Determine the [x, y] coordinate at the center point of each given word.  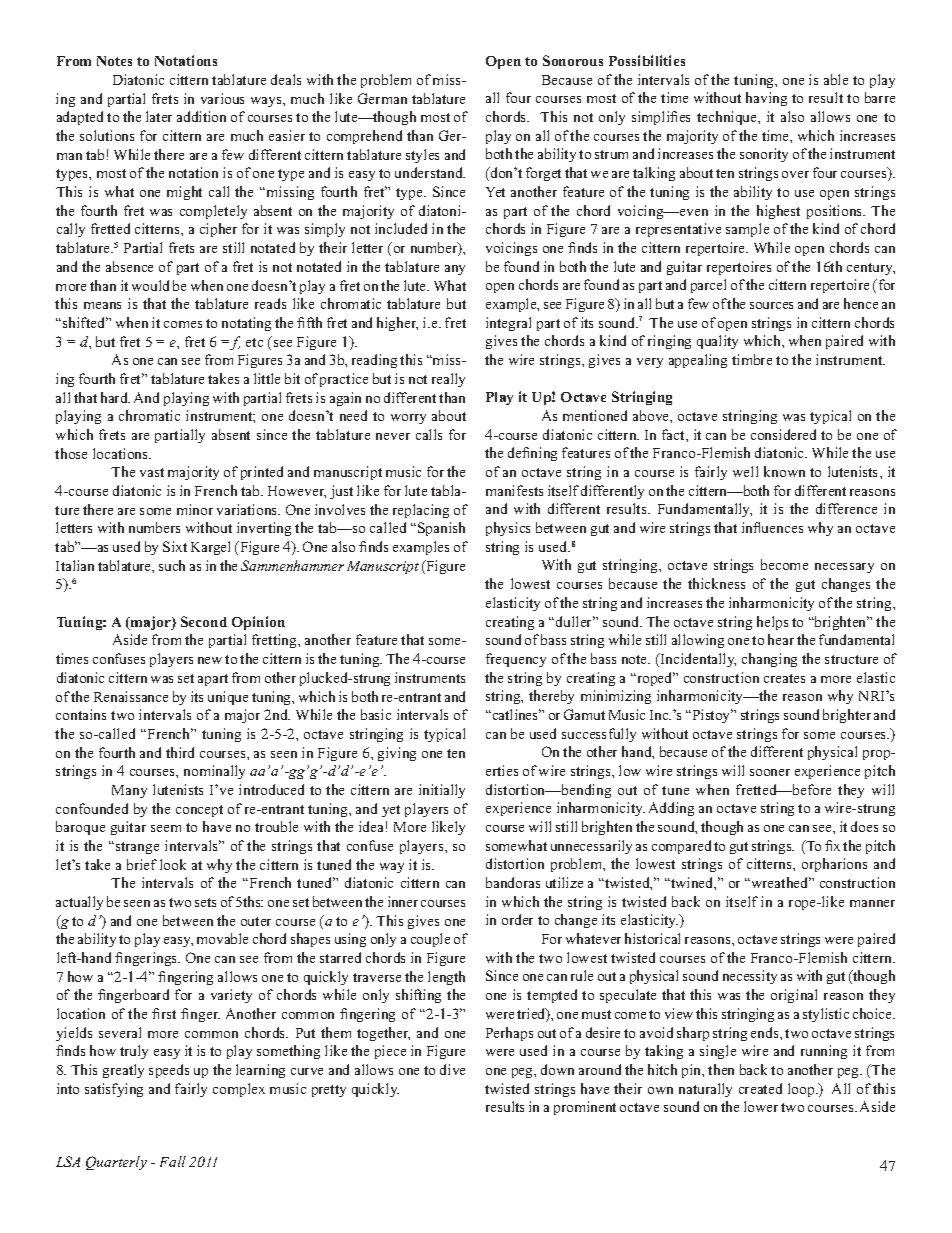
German [382, 98]
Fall [173, 1161]
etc [254, 342]
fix [832, 845]
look [173, 864]
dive [452, 1069]
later [159, 116]
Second [204, 621]
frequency [516, 660]
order [517, 919]
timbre [752, 359]
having [766, 99]
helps [772, 623]
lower [761, 1106]
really [448, 380]
